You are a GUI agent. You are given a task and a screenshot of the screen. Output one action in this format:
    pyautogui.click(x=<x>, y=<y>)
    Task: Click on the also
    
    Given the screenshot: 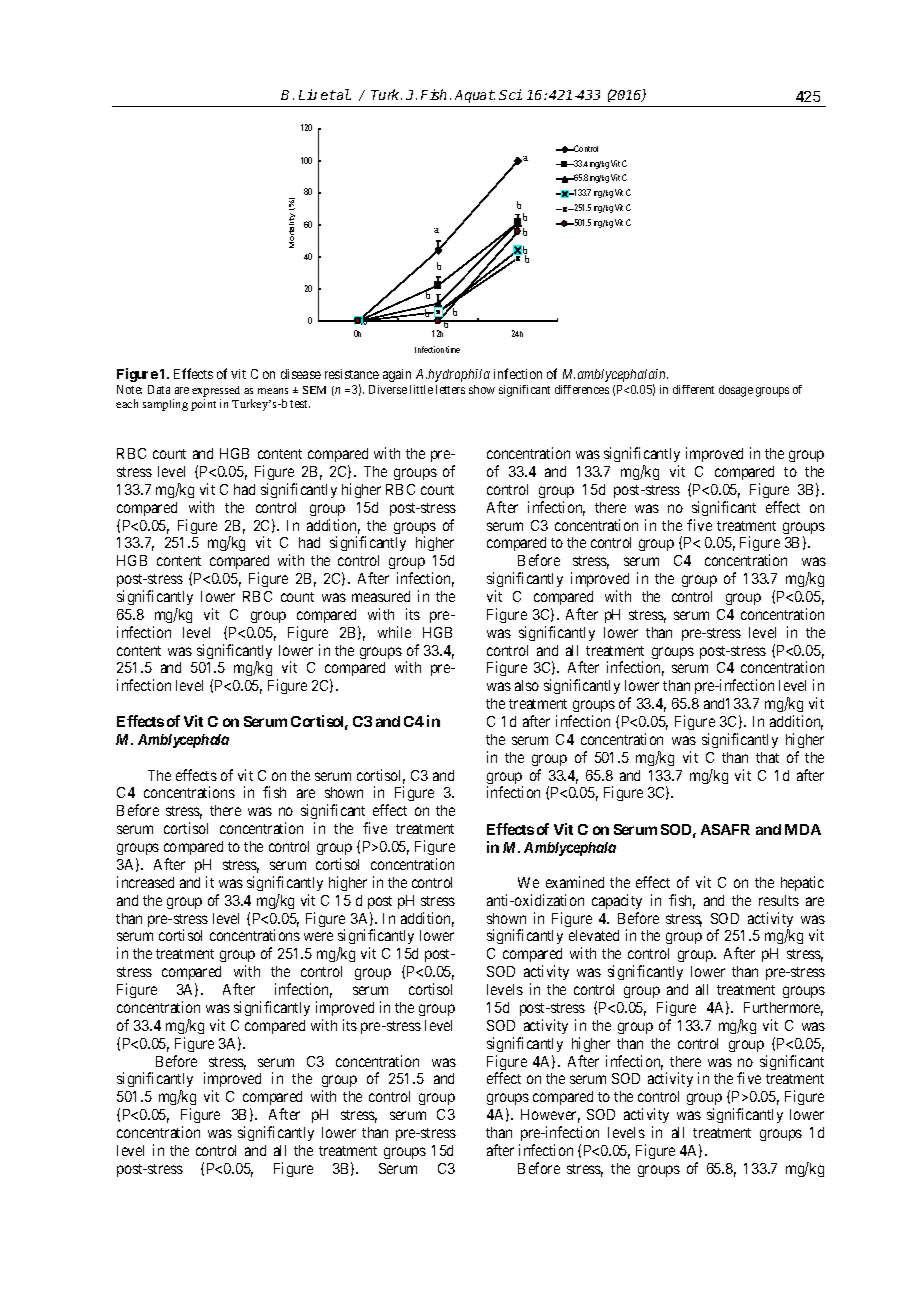 What is the action you would take?
    pyautogui.click(x=527, y=685)
